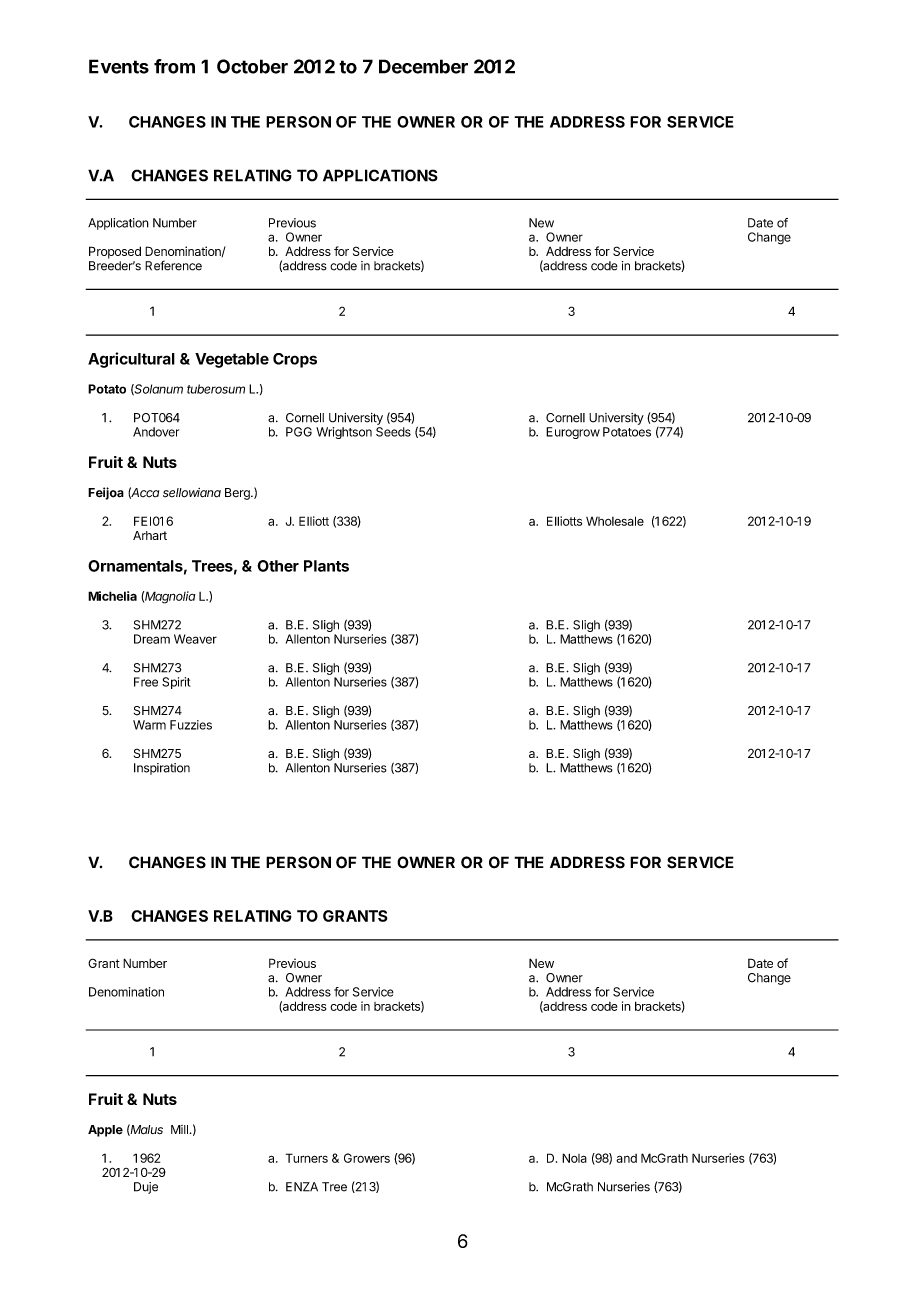 This document has width=924, height=1308. I want to click on Plants, so click(326, 566).
